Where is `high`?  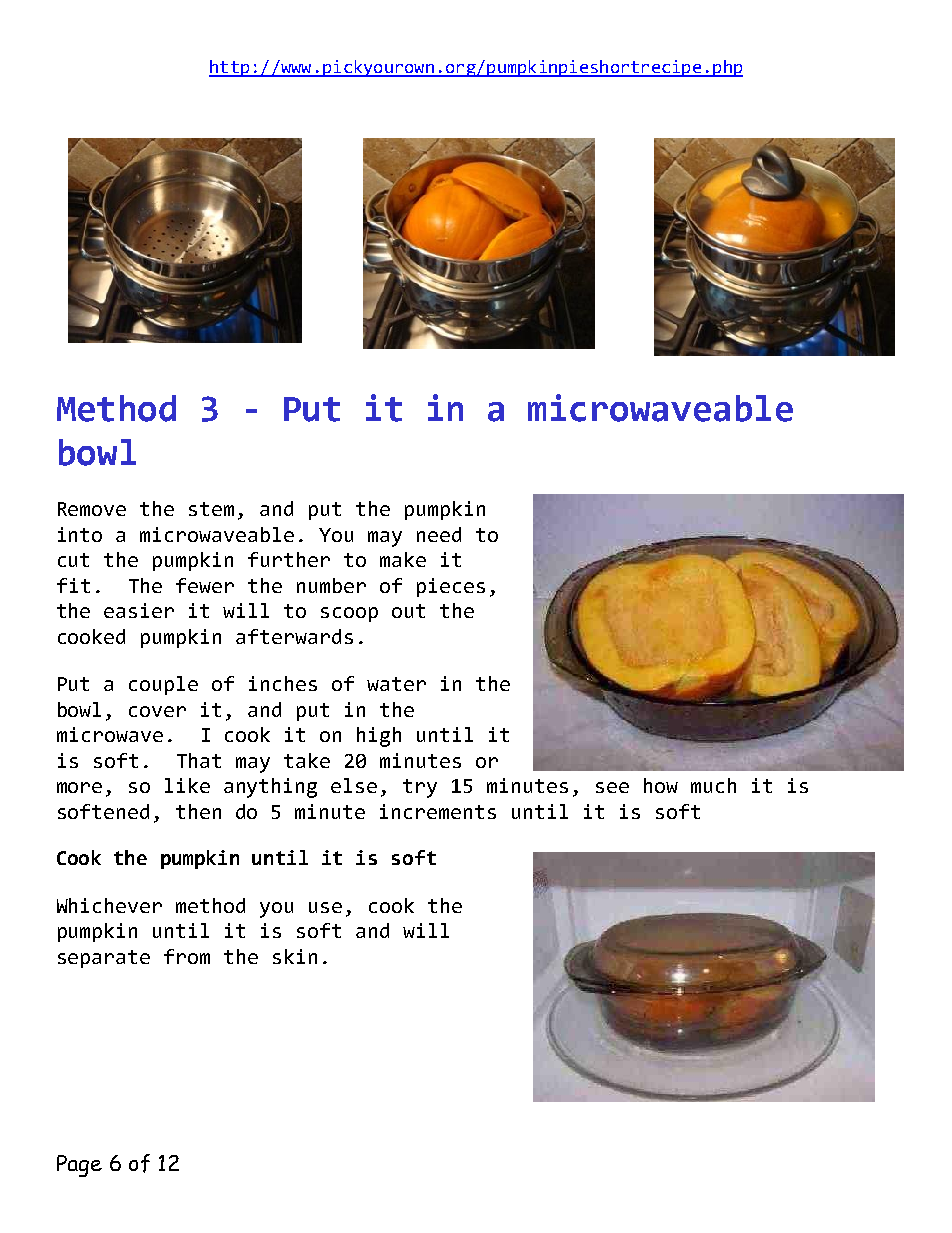
high is located at coordinates (379, 737).
